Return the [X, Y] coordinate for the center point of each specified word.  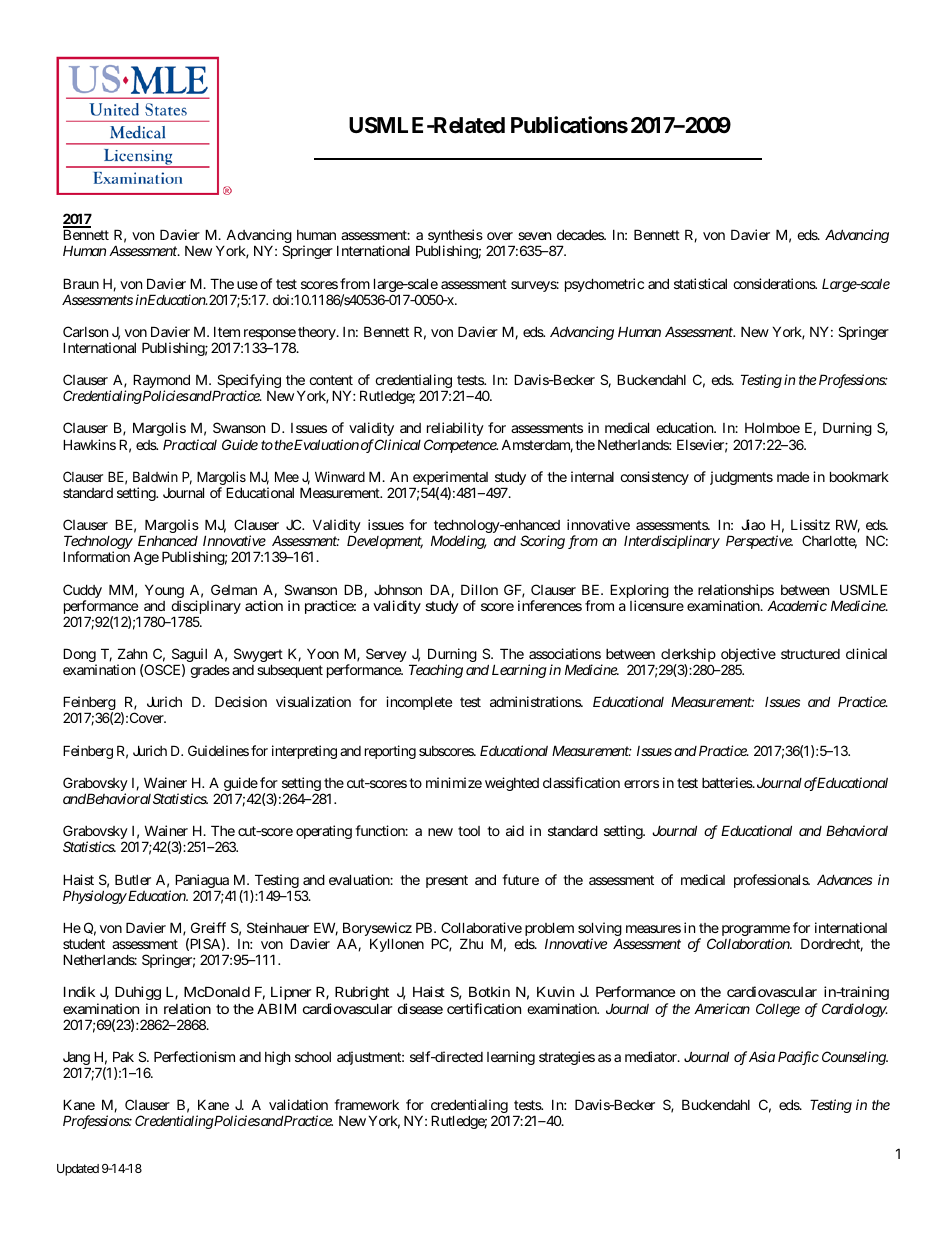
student [84, 943]
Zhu [471, 943]
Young [164, 592]
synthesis [455, 237]
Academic [797, 605]
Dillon [479, 589]
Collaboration [749, 943]
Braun [81, 283]
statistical [700, 283]
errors [641, 784]
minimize [454, 782]
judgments [741, 478]
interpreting [304, 752]
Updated [78, 1170]
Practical [190, 444]
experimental [451, 479]
